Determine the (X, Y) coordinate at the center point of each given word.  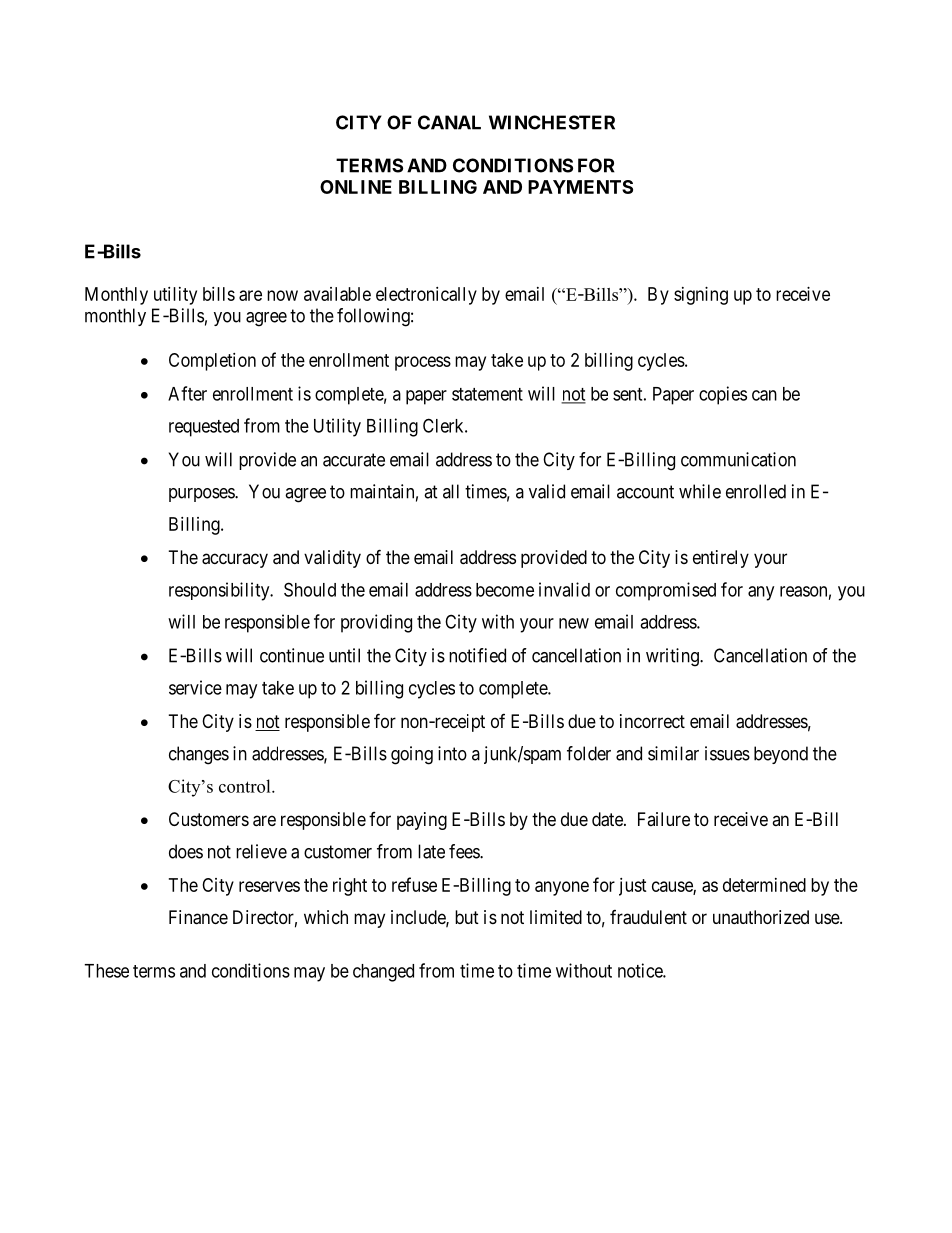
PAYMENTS (580, 187)
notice (641, 970)
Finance (198, 917)
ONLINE (356, 187)
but (467, 917)
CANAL (449, 122)
